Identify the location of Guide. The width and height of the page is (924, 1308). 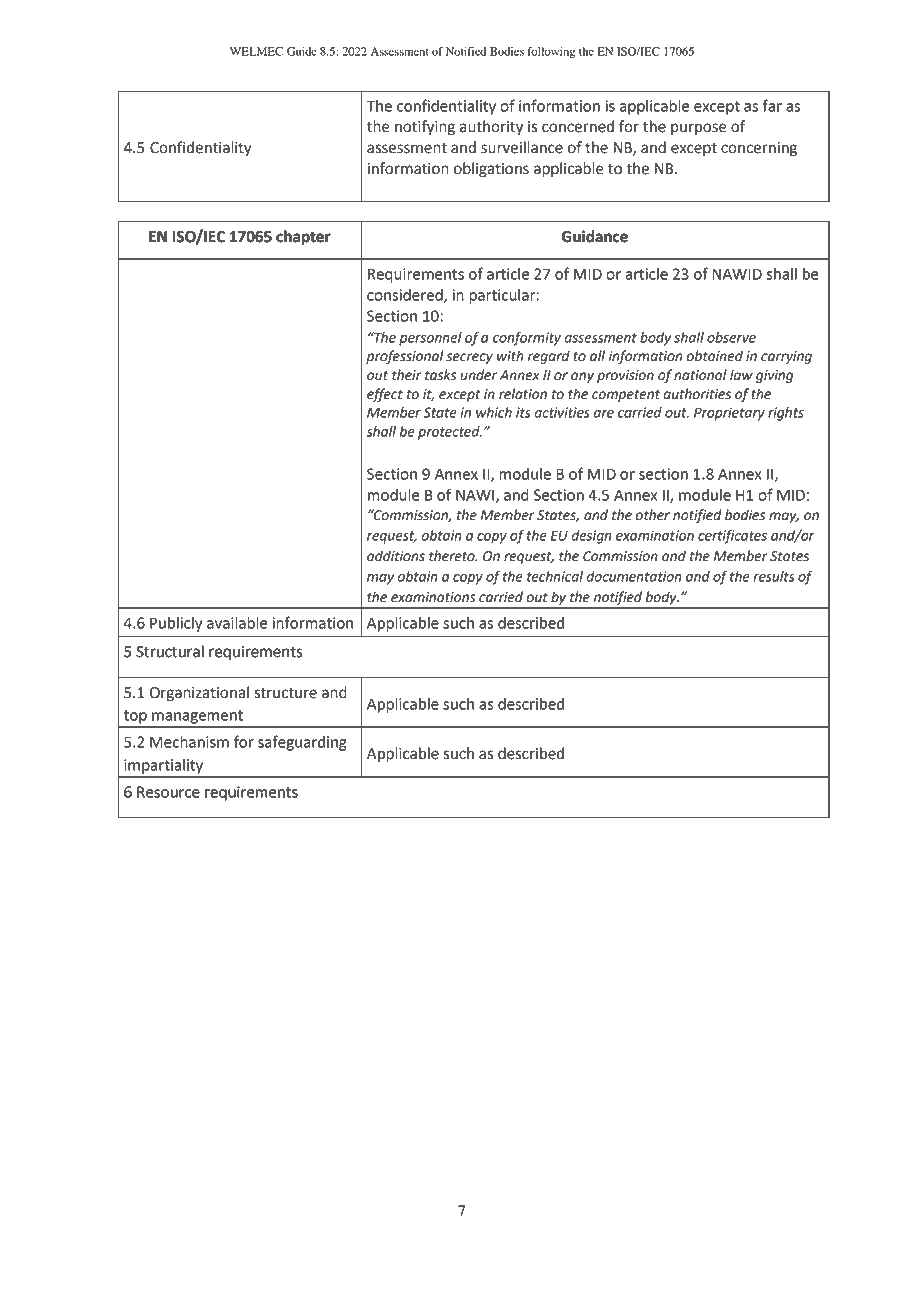
(302, 51).
